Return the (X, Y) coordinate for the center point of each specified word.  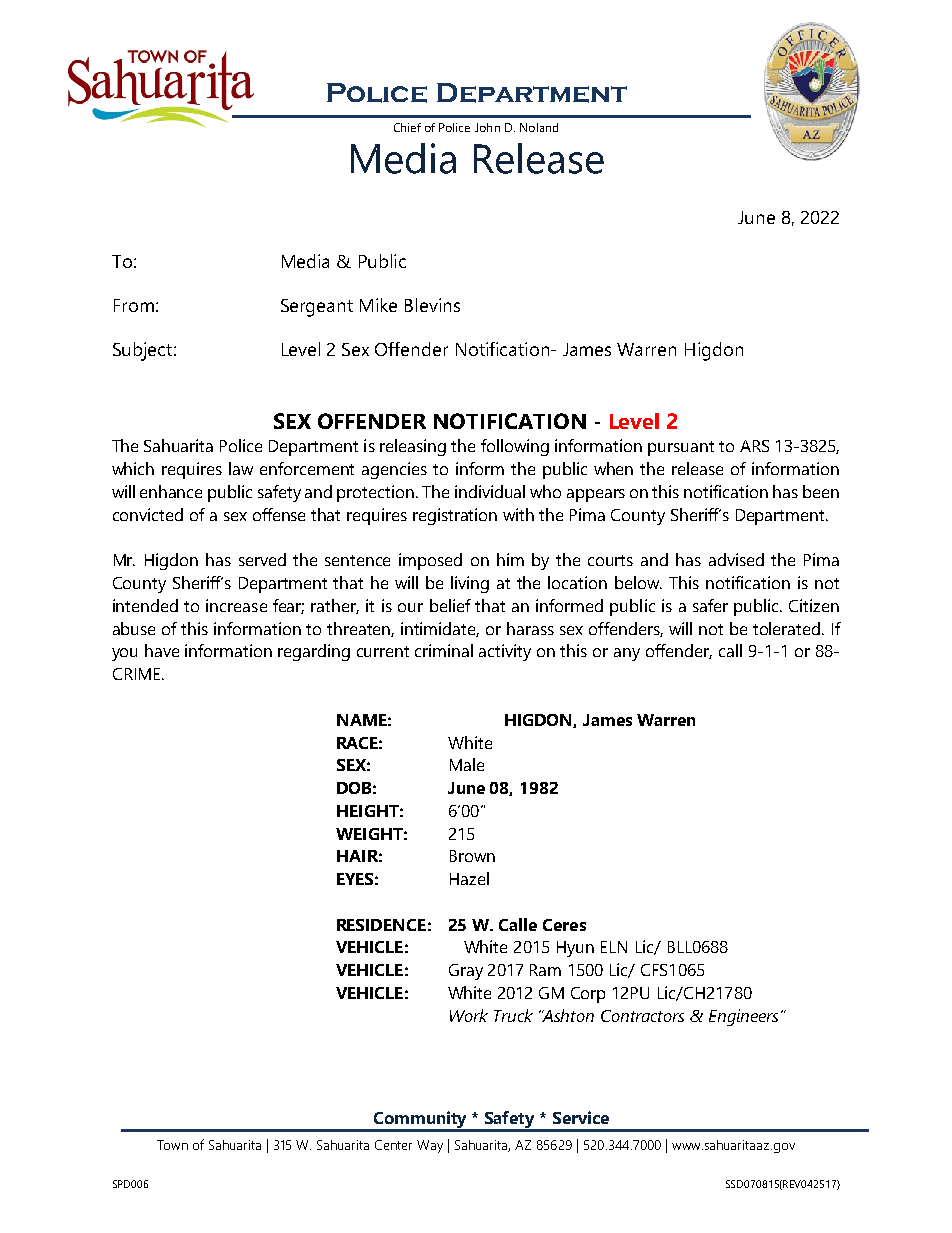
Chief (407, 127)
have (162, 650)
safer (710, 605)
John (487, 127)
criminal (444, 650)
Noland (539, 127)
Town (172, 1145)
